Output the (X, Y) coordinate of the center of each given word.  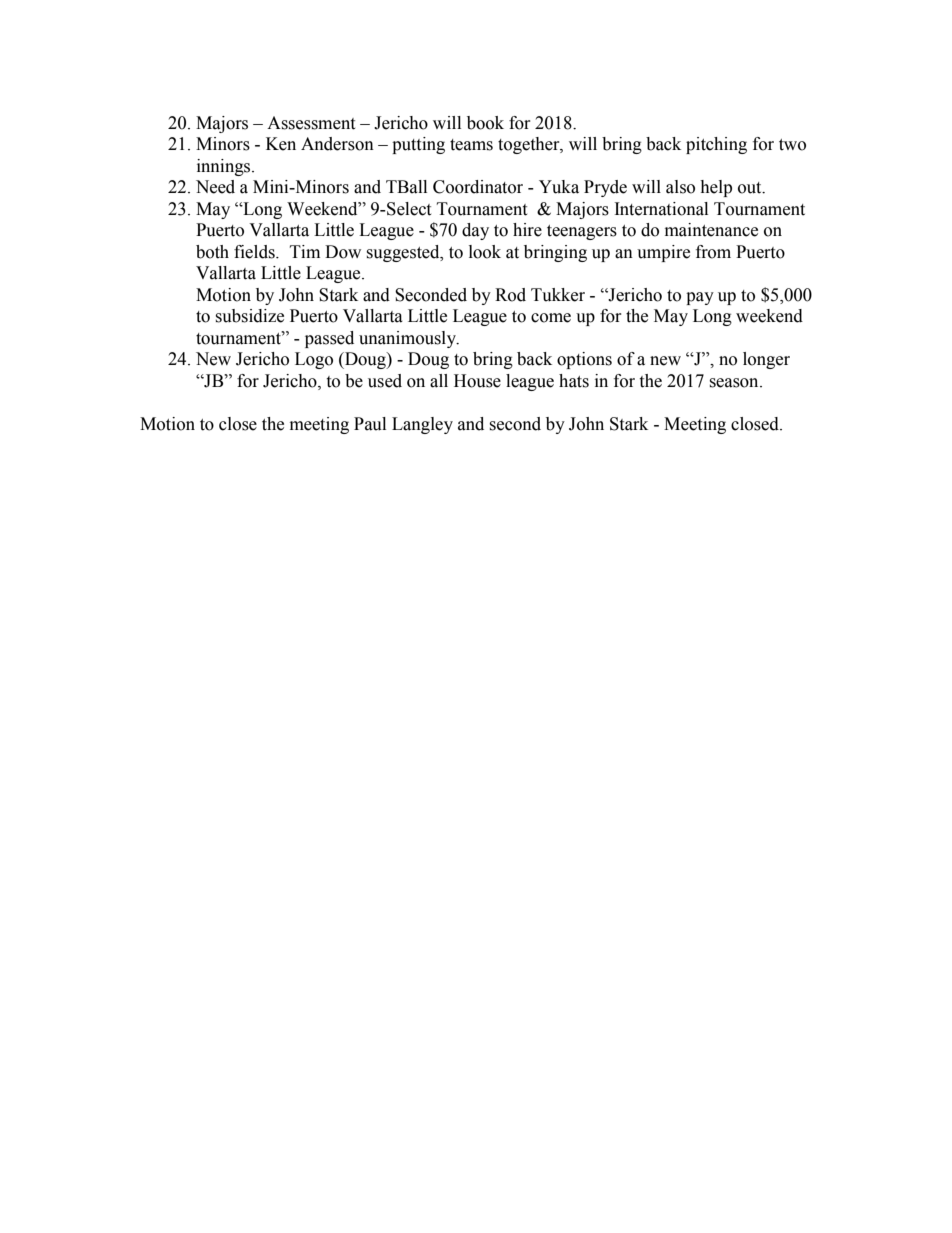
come (551, 318)
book (485, 123)
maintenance (711, 230)
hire (527, 230)
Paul (370, 424)
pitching (716, 145)
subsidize (249, 316)
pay (700, 298)
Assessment (311, 123)
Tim (305, 251)
